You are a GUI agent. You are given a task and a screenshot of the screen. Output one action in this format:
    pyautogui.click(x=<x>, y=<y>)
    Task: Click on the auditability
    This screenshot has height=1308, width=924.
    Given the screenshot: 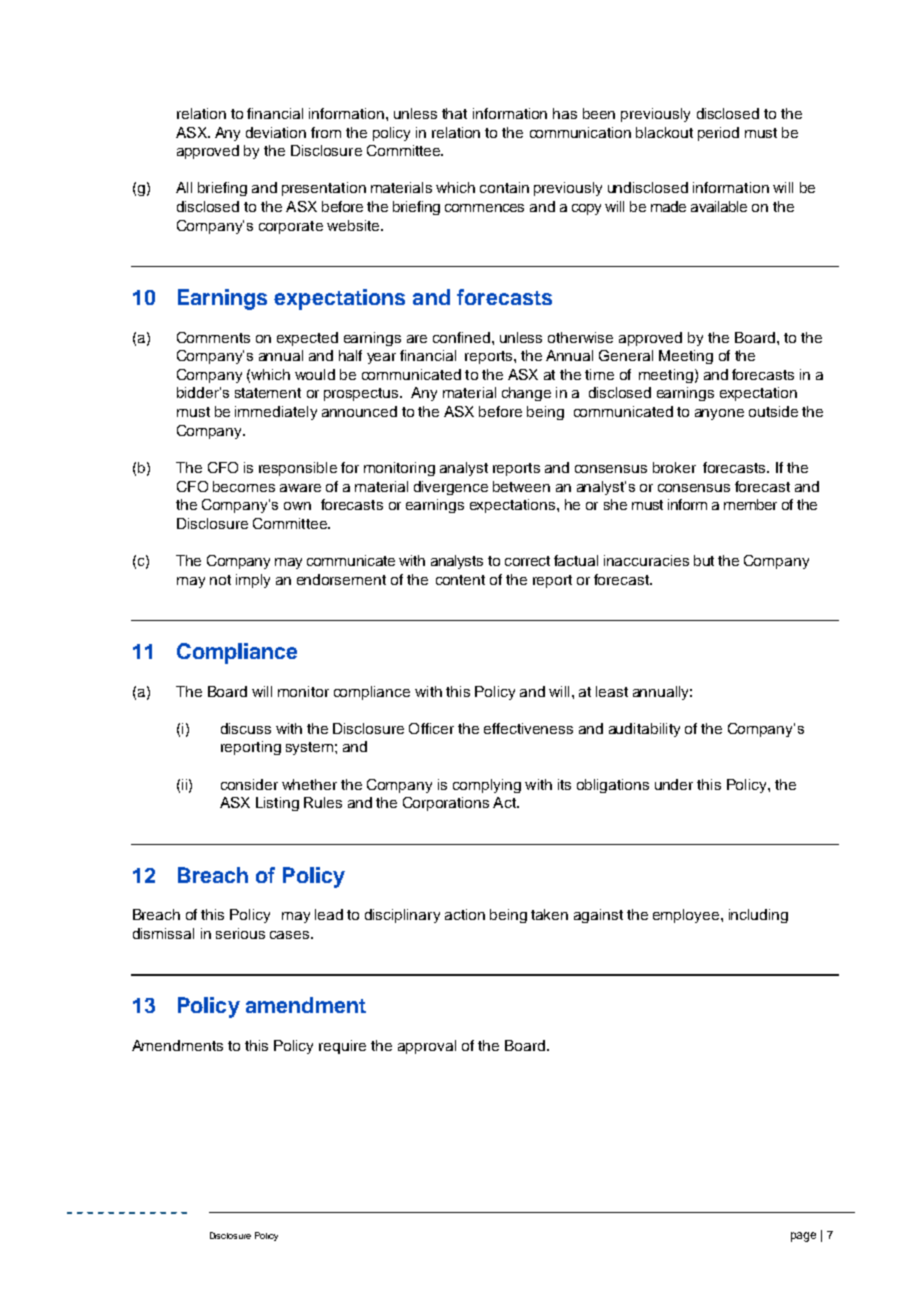 What is the action you would take?
    pyautogui.click(x=644, y=730)
